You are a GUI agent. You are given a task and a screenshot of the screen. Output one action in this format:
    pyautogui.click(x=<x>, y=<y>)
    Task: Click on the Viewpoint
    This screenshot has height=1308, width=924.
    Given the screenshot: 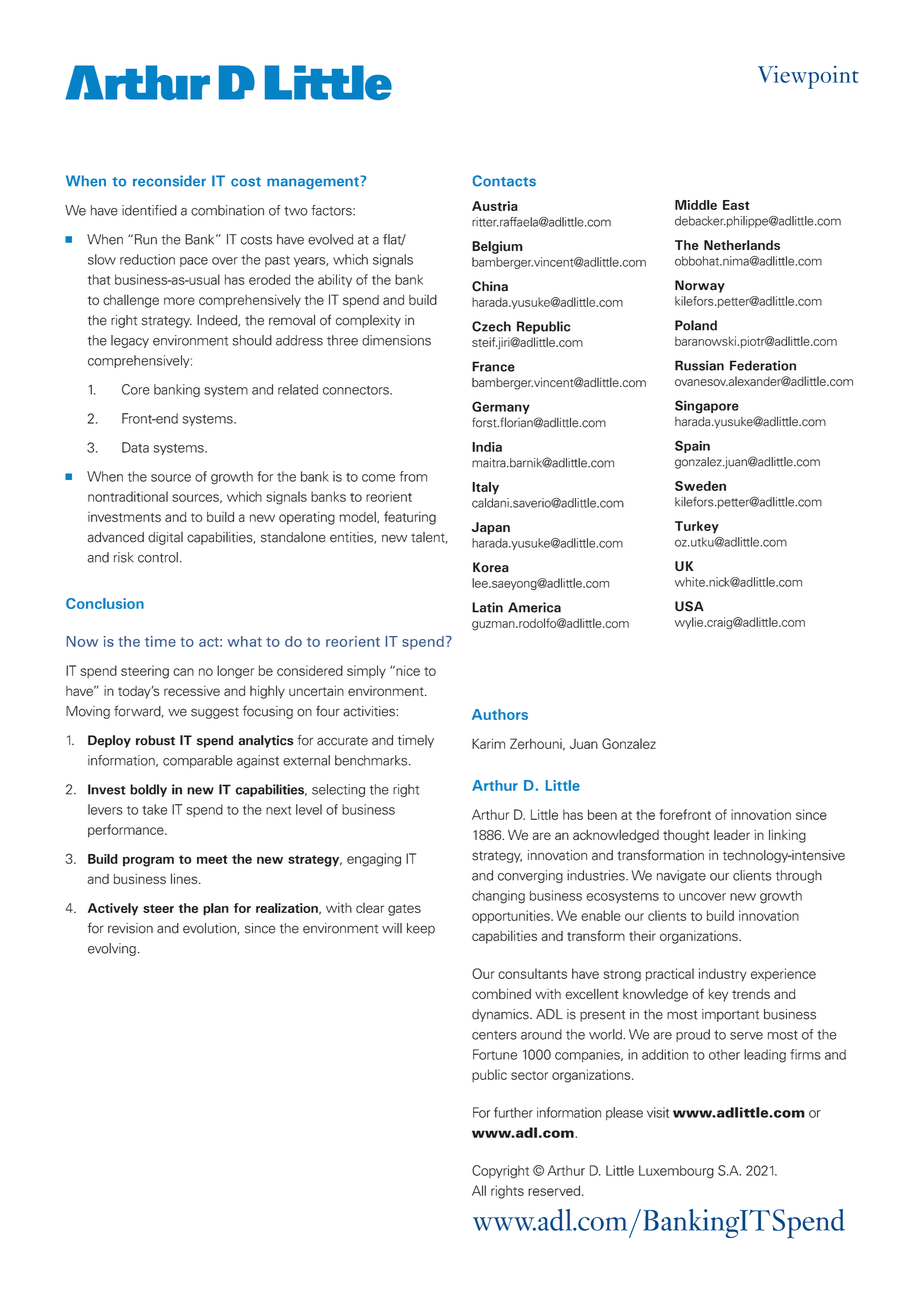 What is the action you would take?
    pyautogui.click(x=808, y=77)
